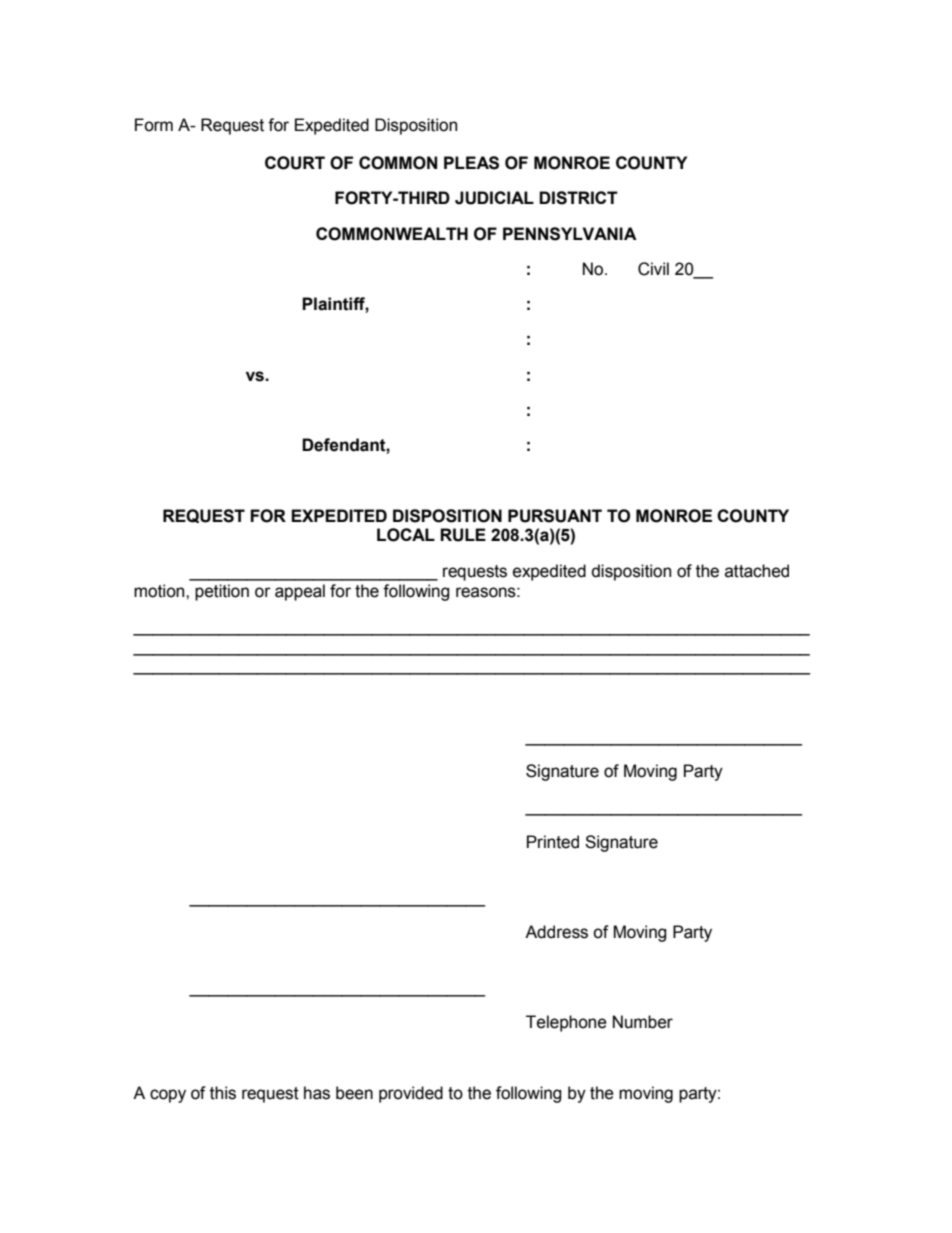 The image size is (952, 1233). Describe the element at coordinates (223, 1093) in the document. I see `this` at that location.
